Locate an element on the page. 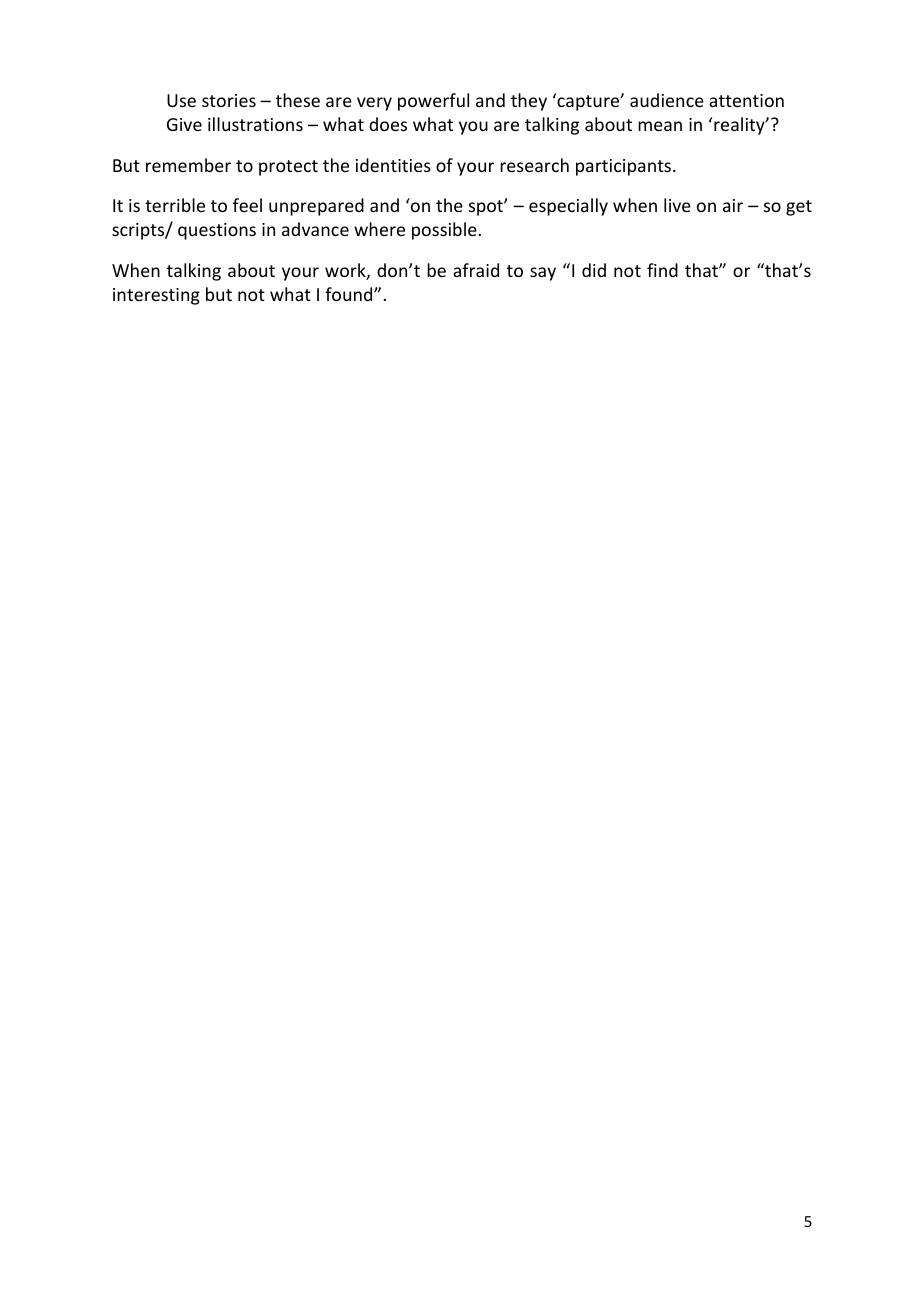 Image resolution: width=924 pixels, height=1308 pixels. attention is located at coordinates (746, 100).
